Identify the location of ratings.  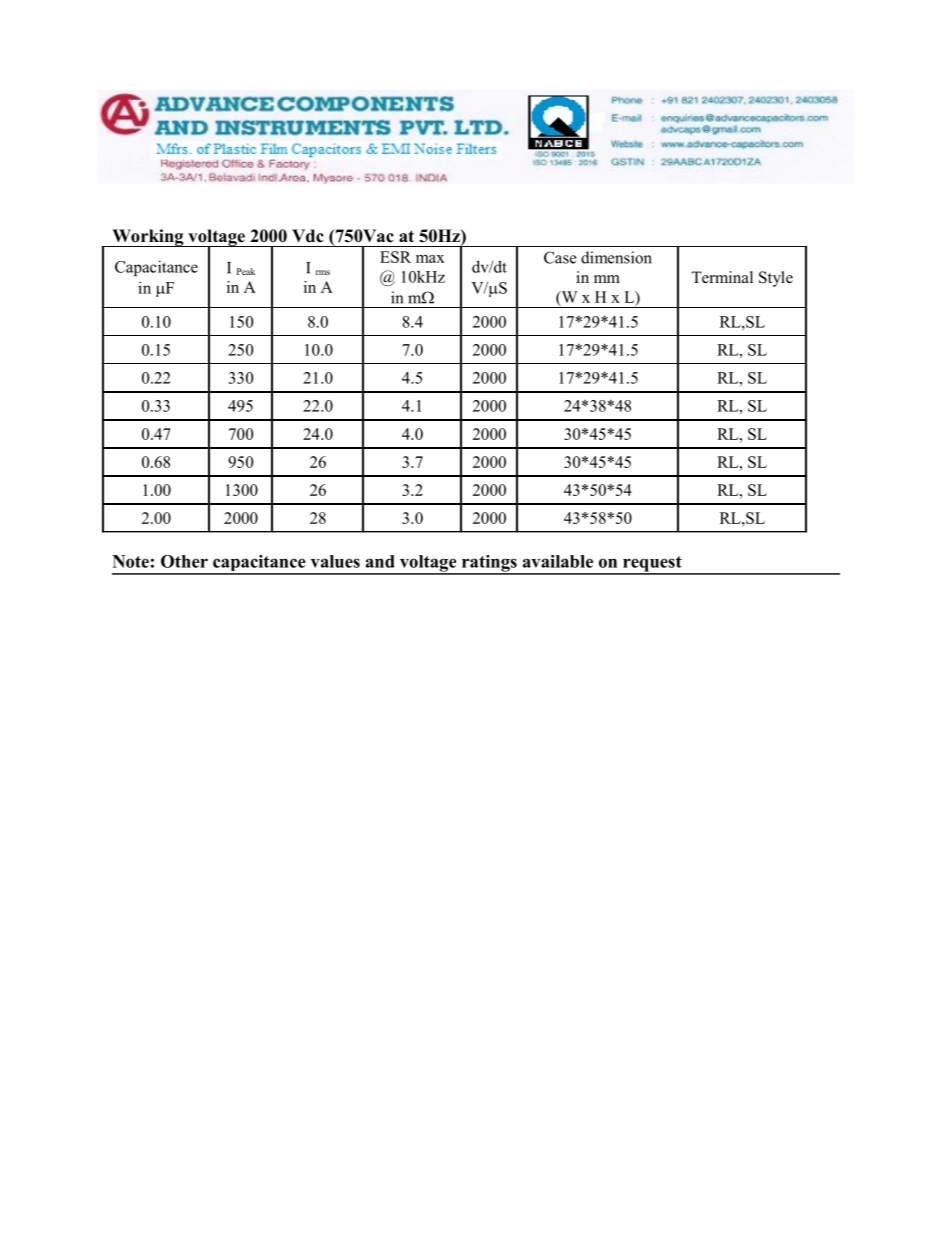
(489, 564).
